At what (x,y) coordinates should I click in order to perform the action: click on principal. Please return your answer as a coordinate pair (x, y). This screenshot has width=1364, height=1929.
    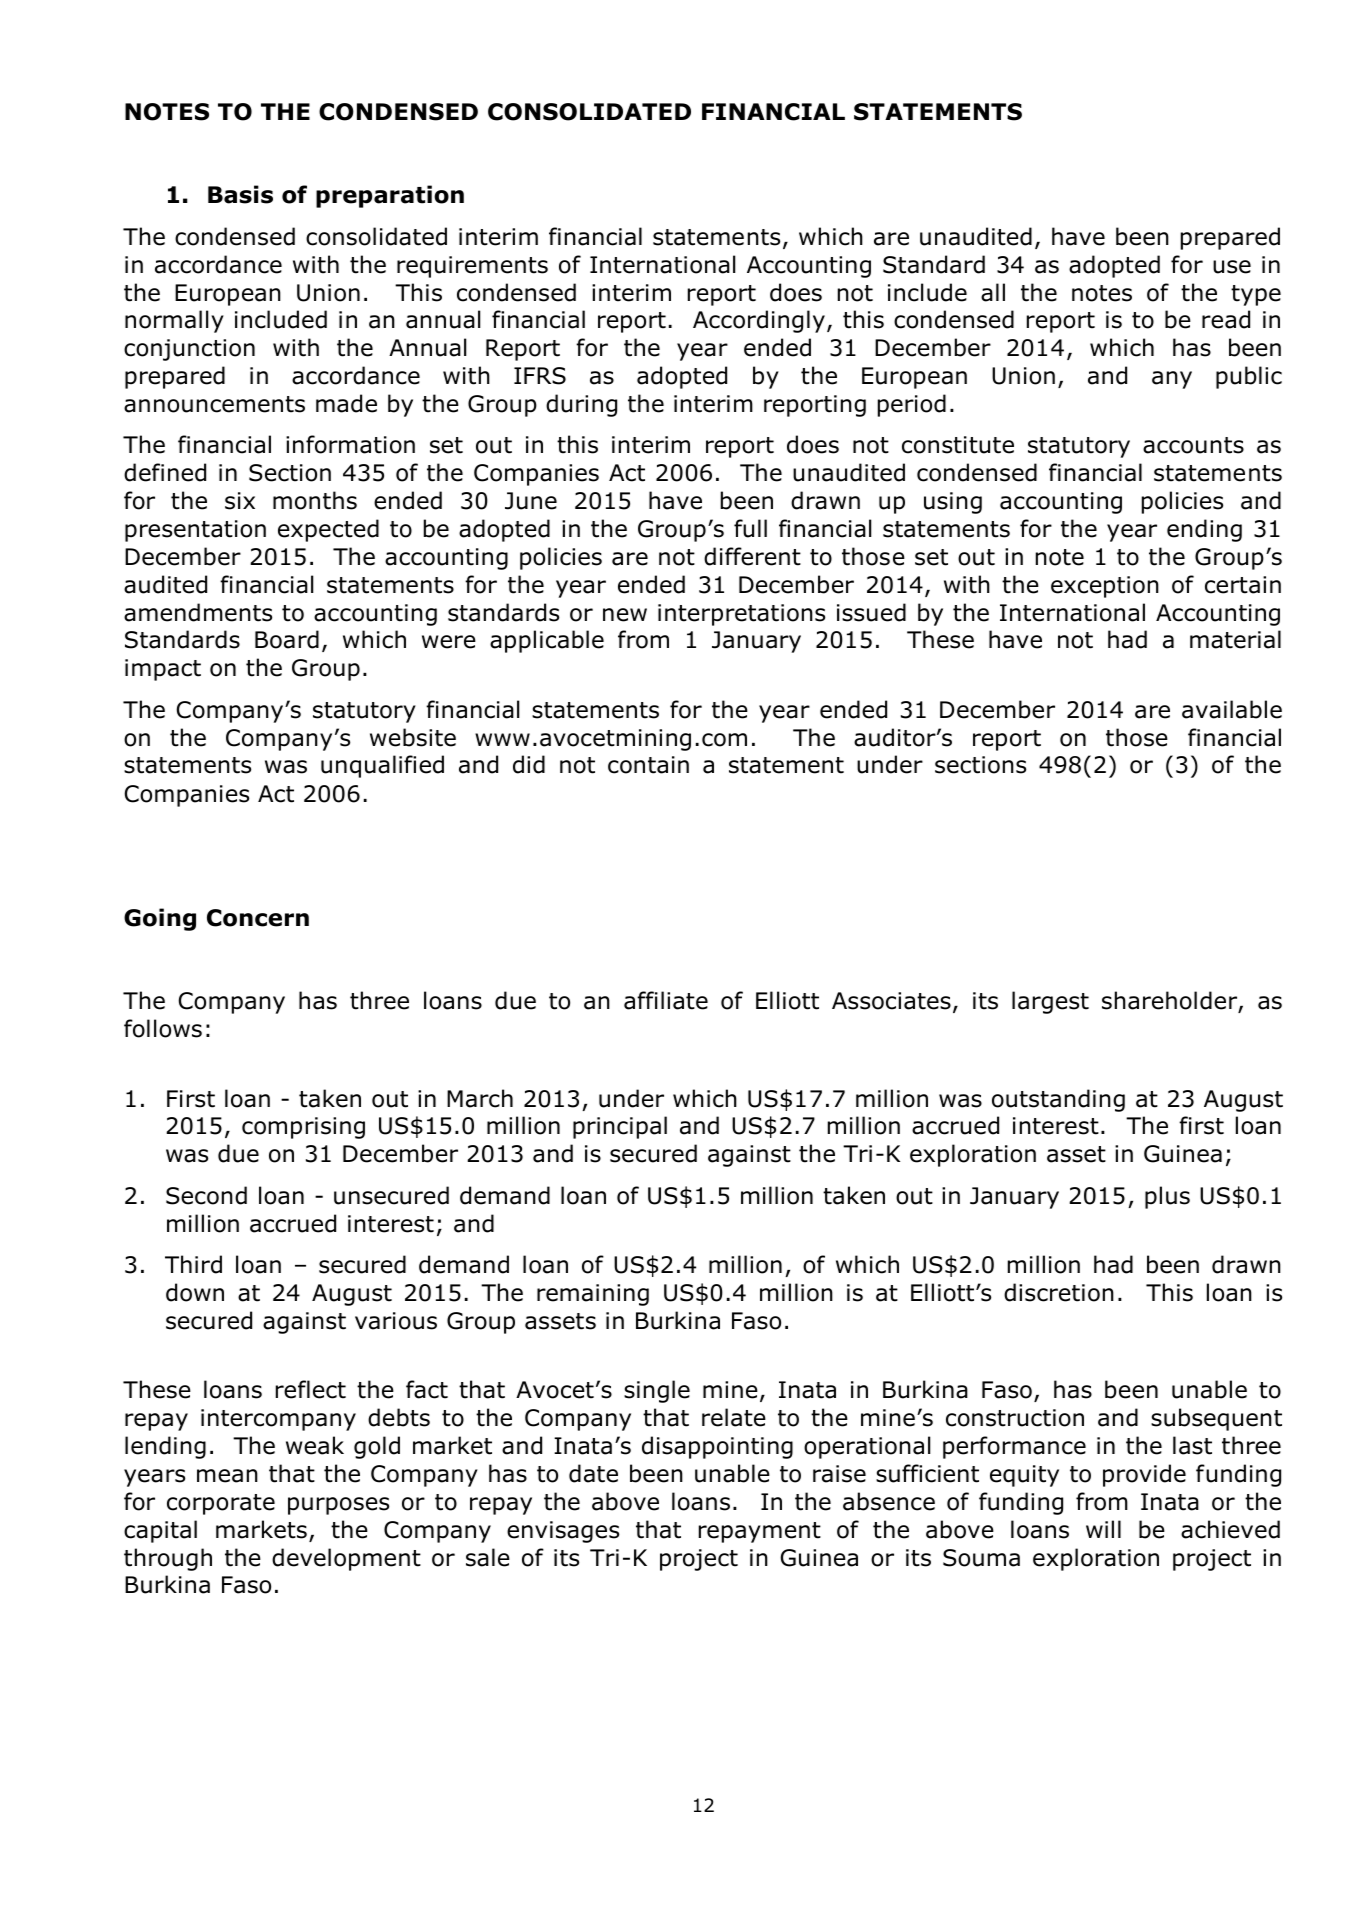
    Looking at the image, I should click on (620, 1127).
